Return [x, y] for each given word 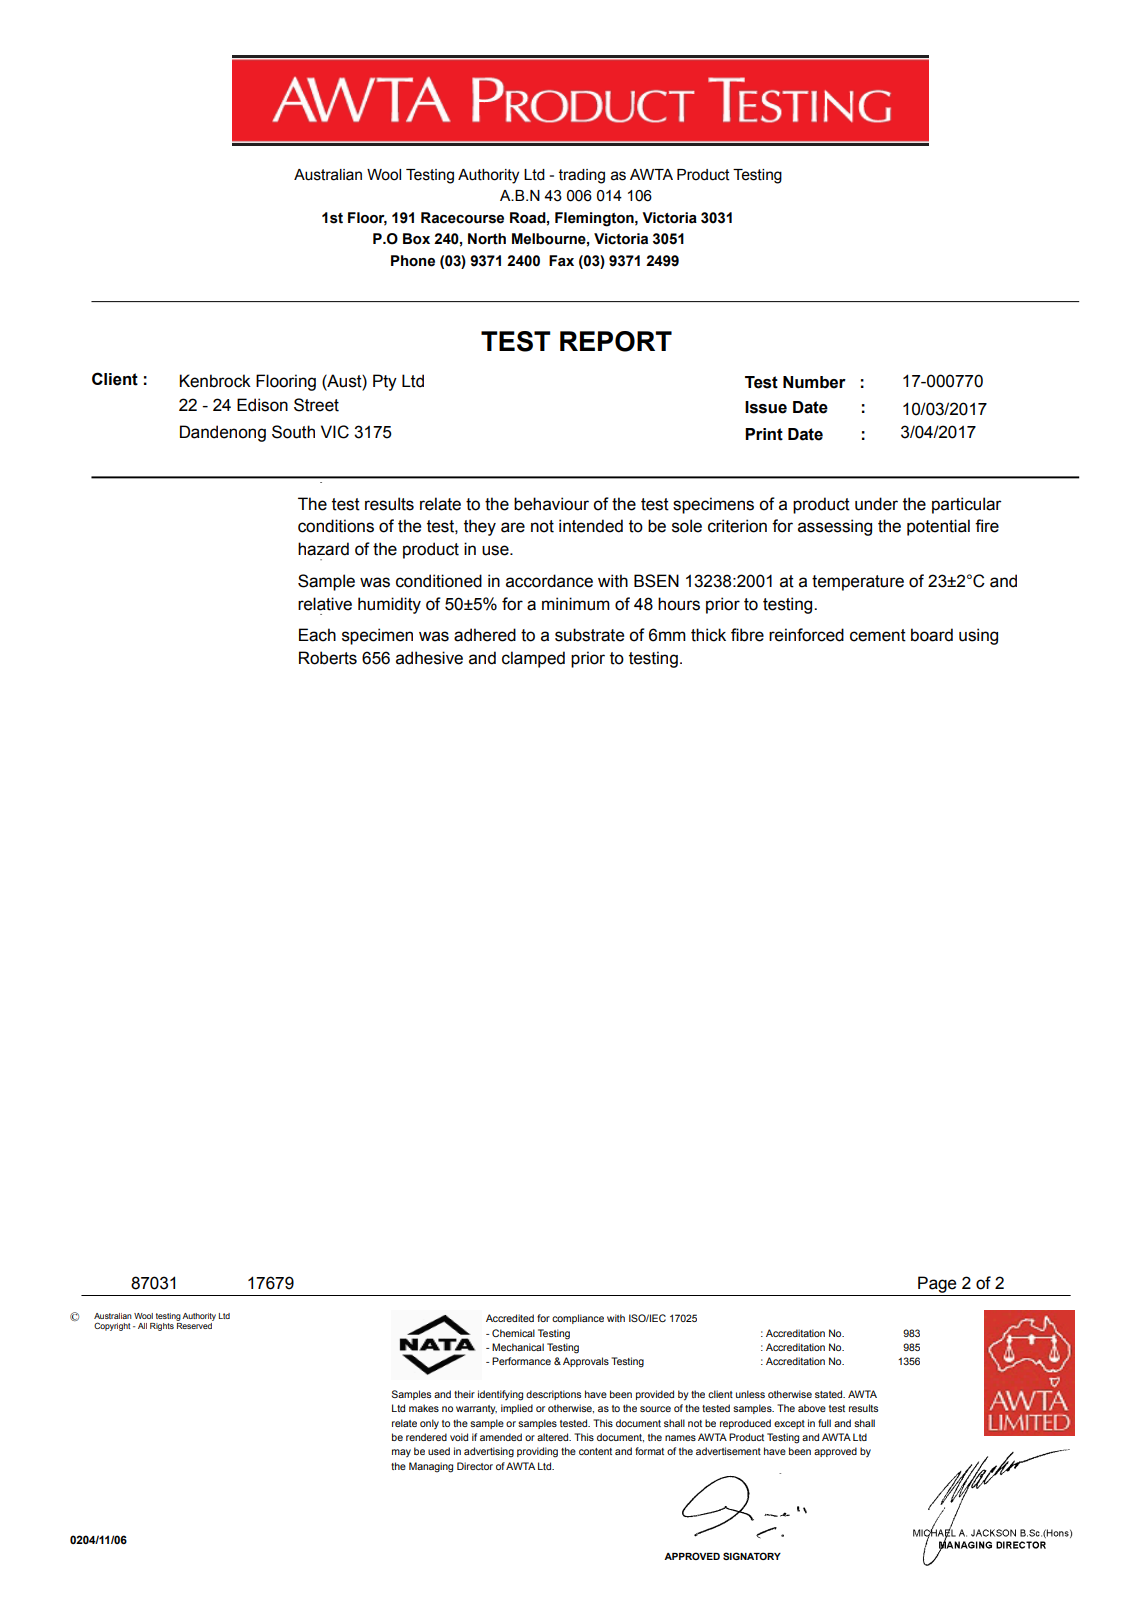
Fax [561, 261]
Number [814, 382]
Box [416, 239]
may [401, 1453]
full [824, 1423]
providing [537, 1452]
